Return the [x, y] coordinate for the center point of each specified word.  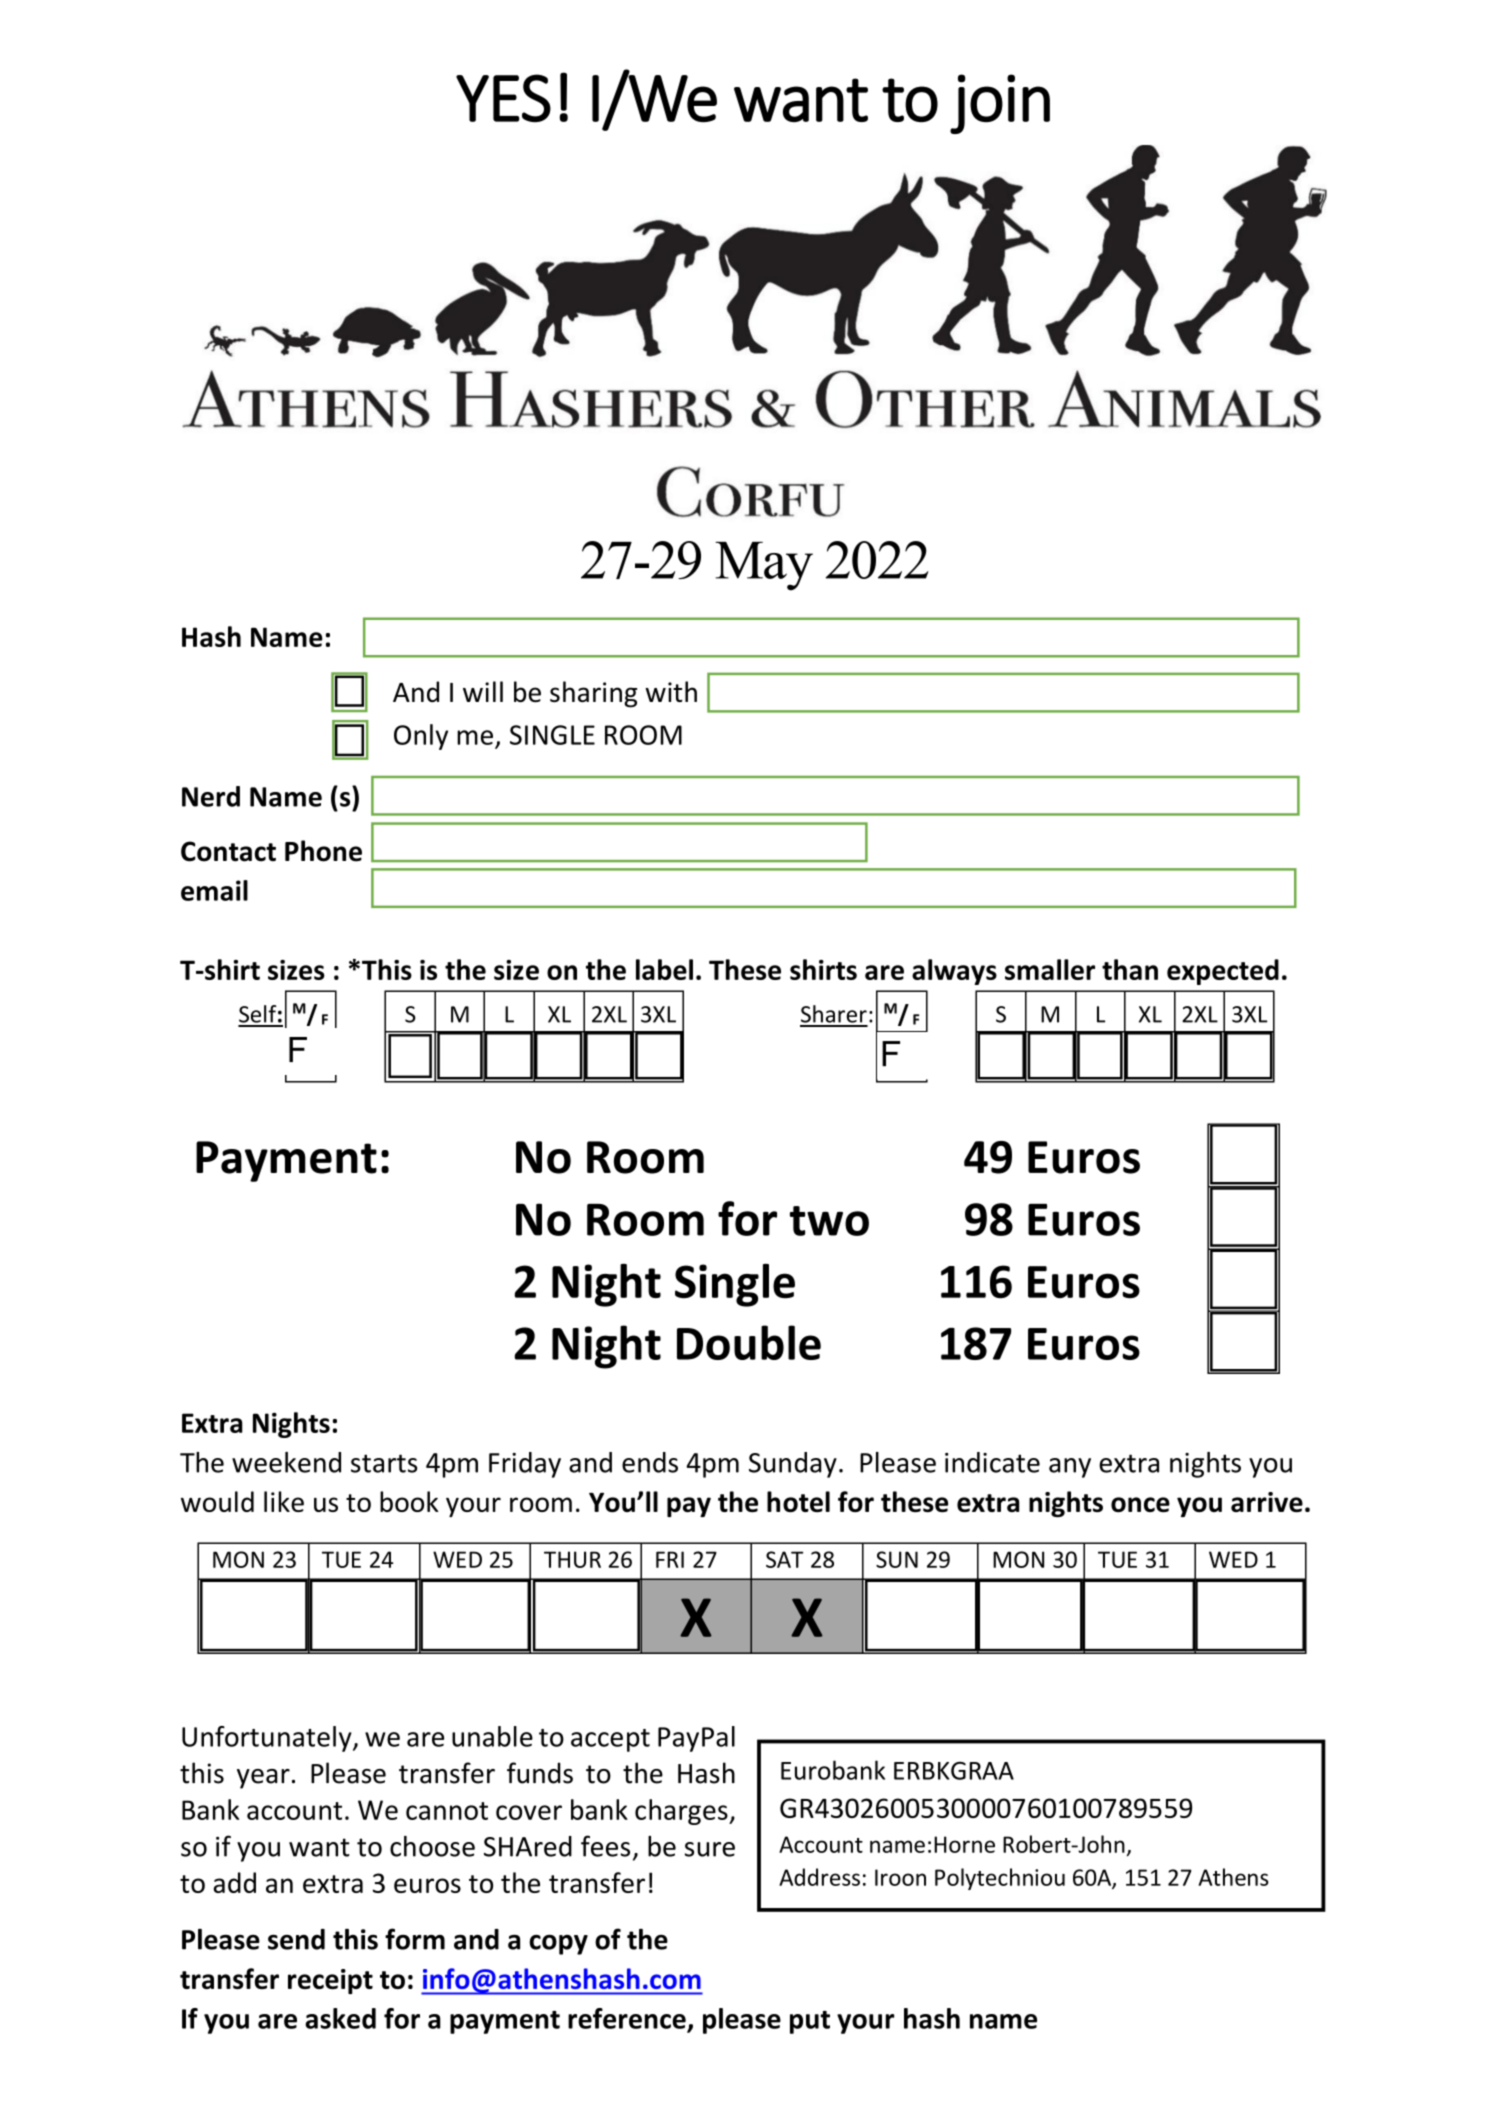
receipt [330, 1981]
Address [819, 1877]
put [810, 2022]
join [1000, 104]
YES [503, 98]
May [764, 566]
